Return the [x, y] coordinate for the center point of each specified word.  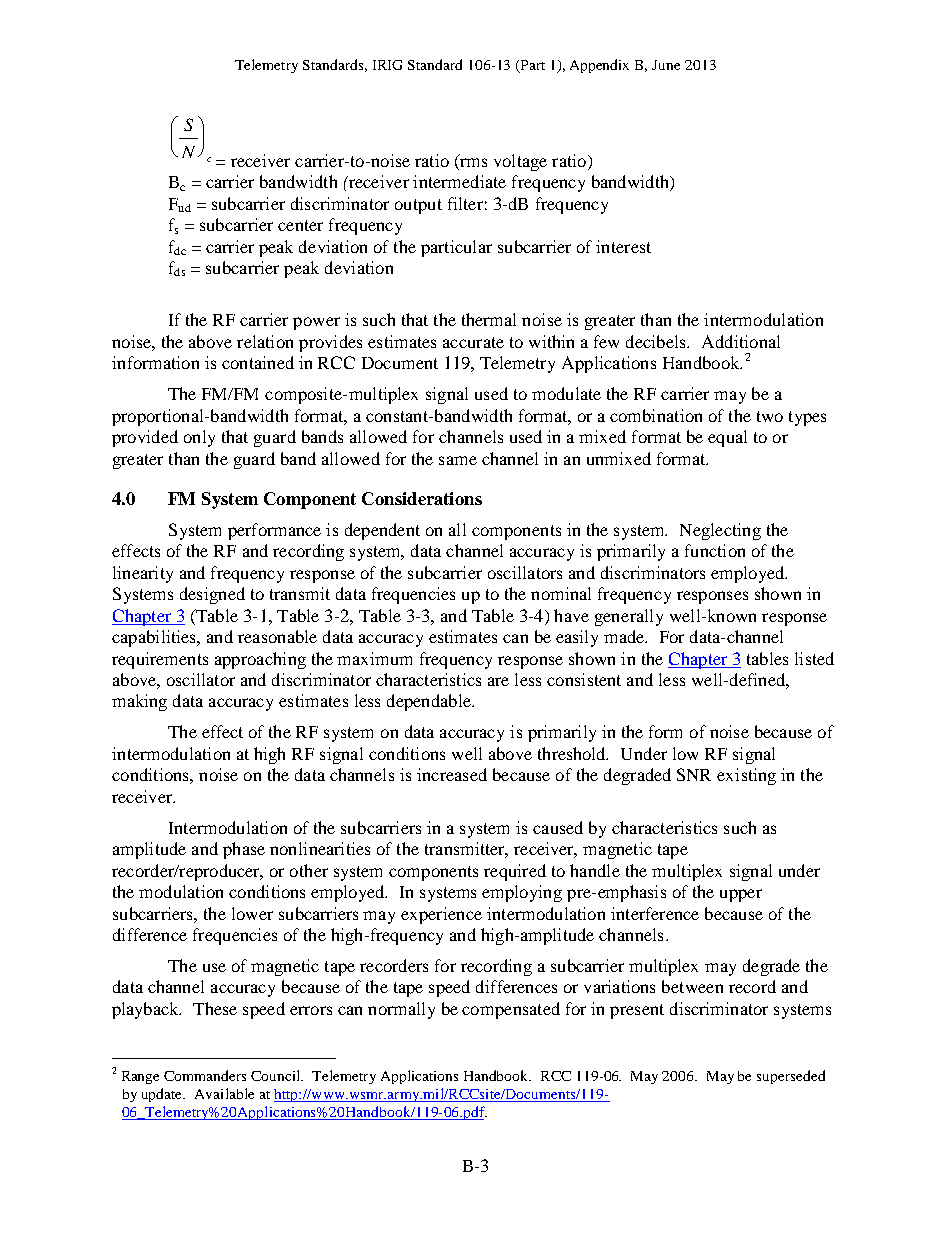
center [300, 225]
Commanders [205, 1075]
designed [212, 595]
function [715, 550]
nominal [561, 593]
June [666, 65]
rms [473, 162]
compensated [511, 1010]
